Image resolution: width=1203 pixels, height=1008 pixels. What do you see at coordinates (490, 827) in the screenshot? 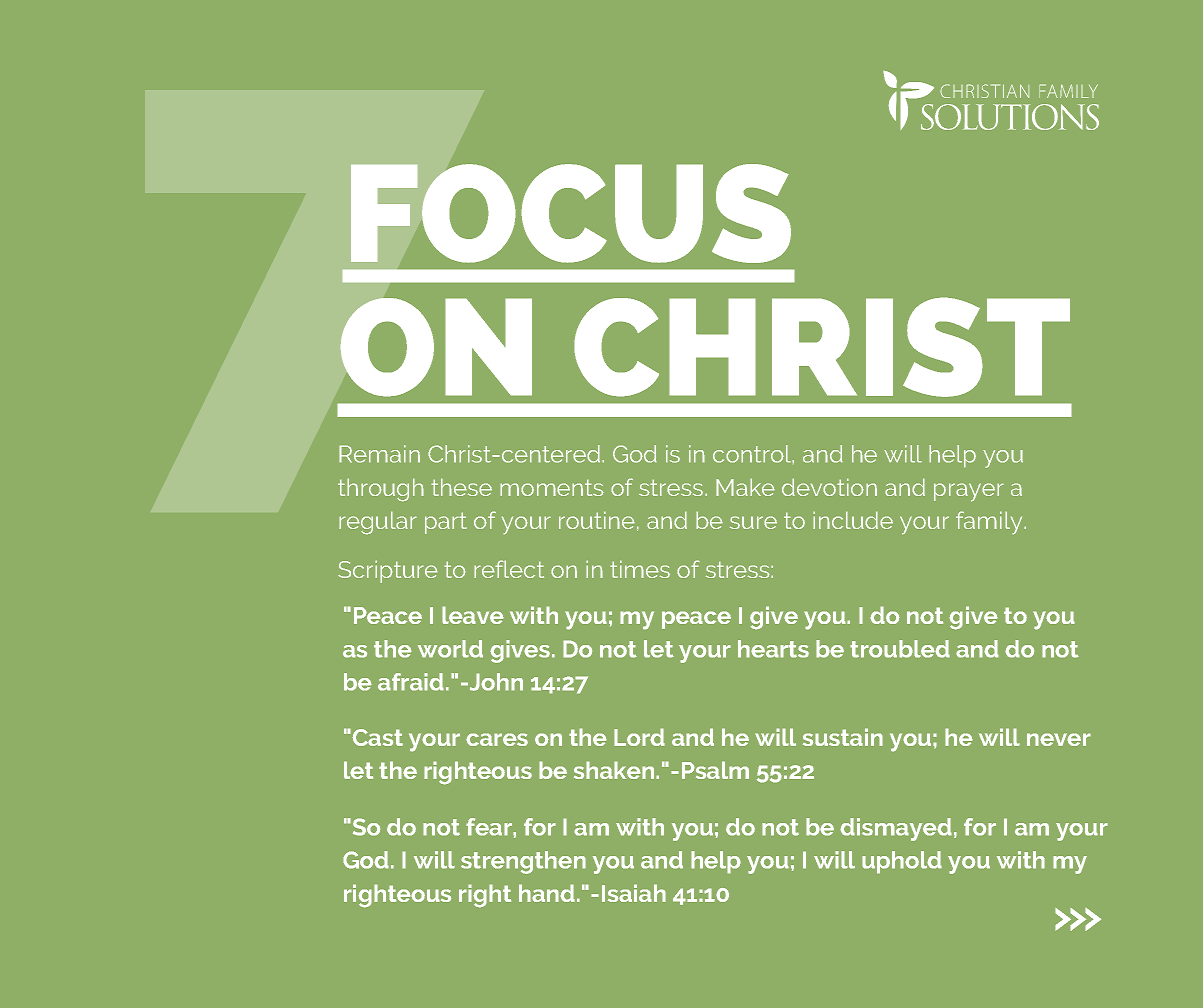
I see `fear` at bounding box center [490, 827].
